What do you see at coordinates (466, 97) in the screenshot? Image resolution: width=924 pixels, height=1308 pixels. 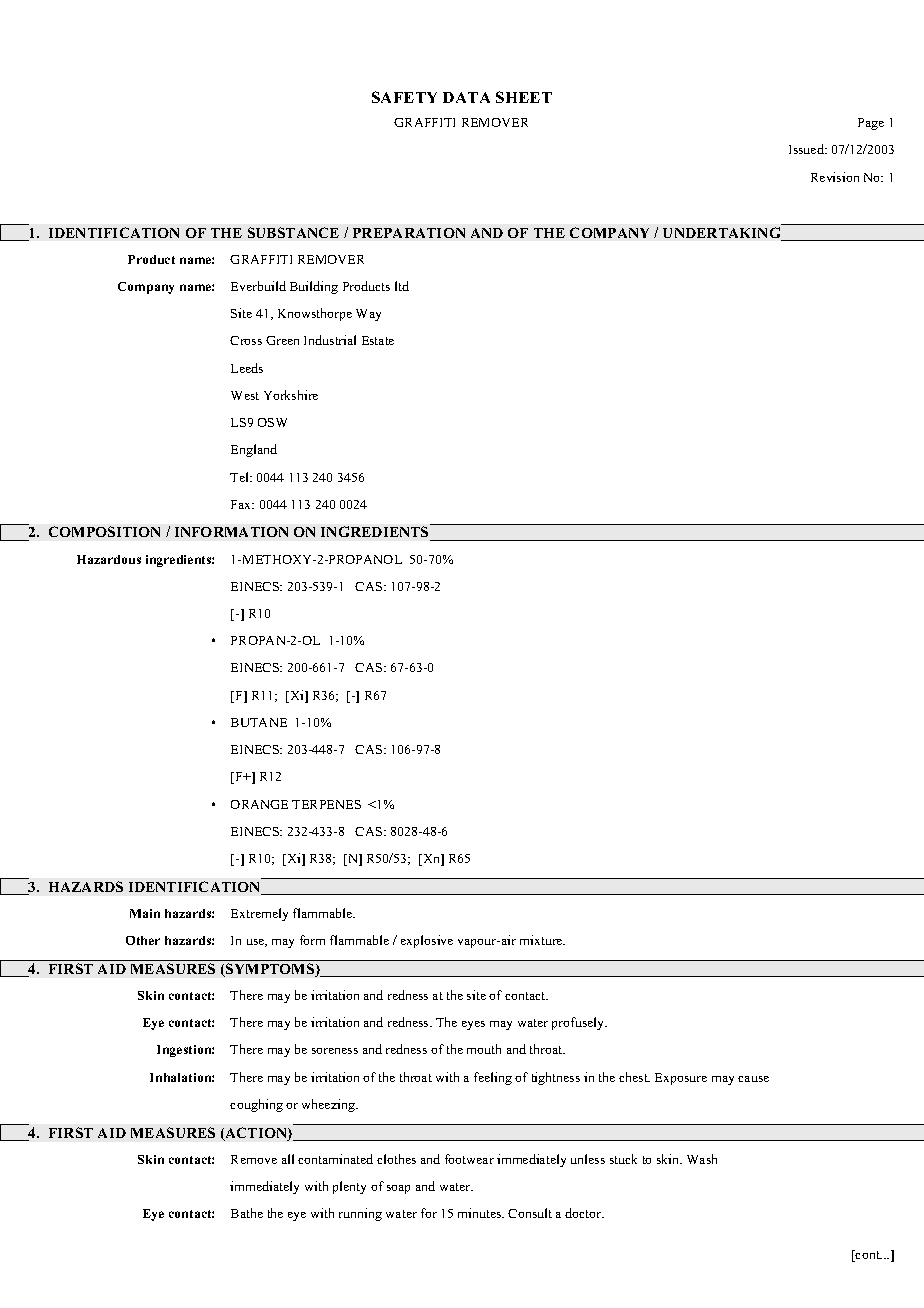 I see `DATA` at bounding box center [466, 97].
